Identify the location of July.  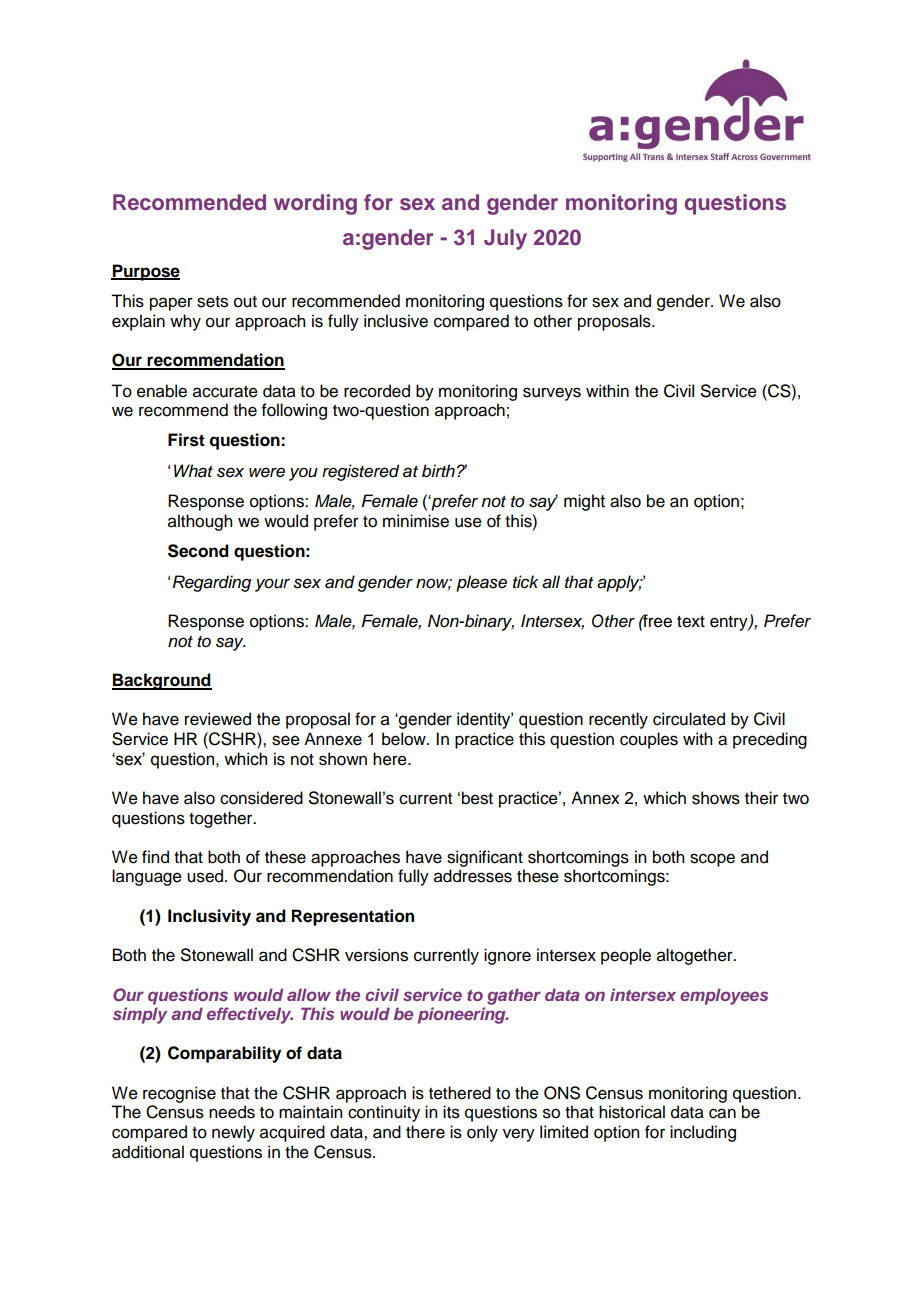
(505, 239).
